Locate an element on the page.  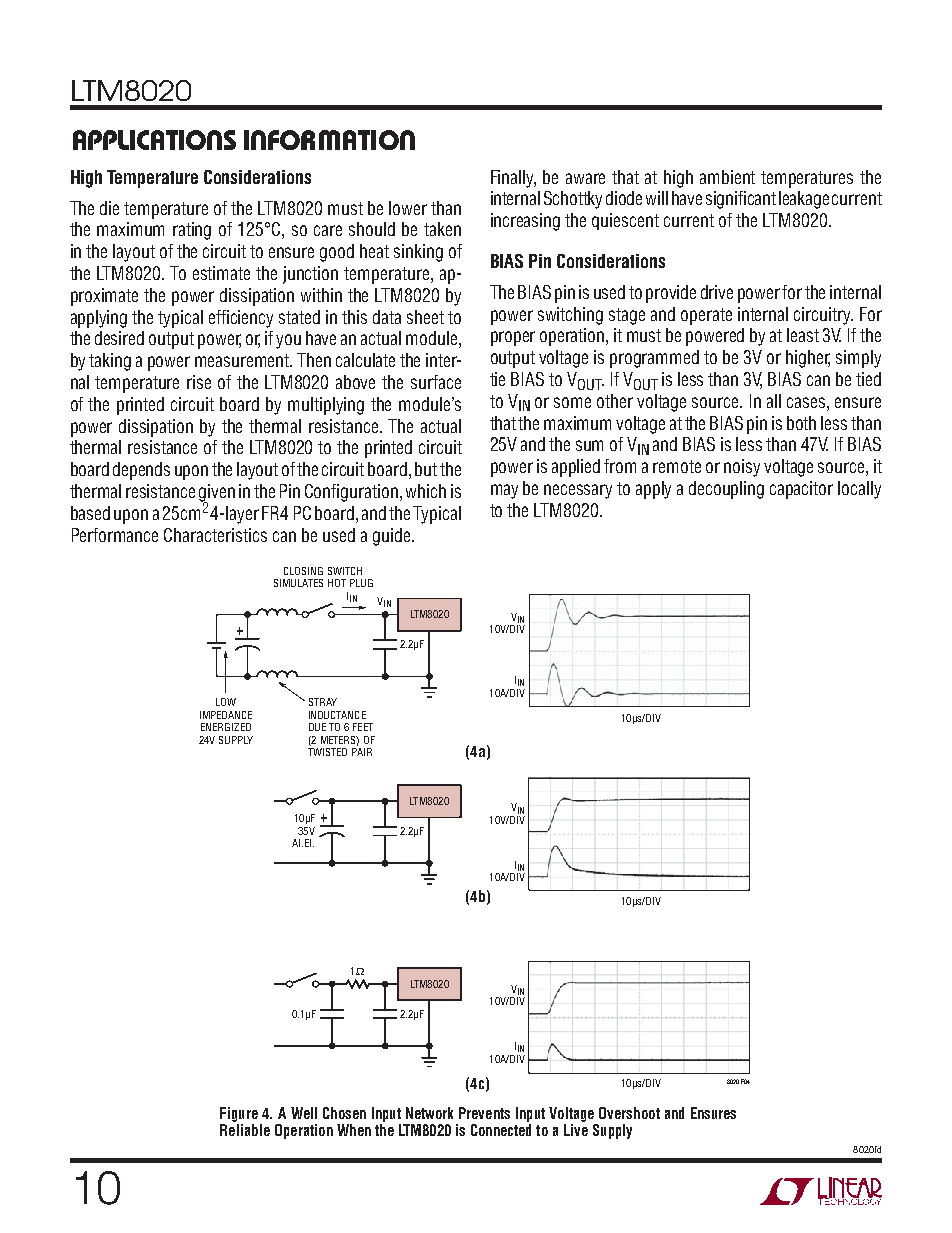
PLUG is located at coordinates (361, 583).
